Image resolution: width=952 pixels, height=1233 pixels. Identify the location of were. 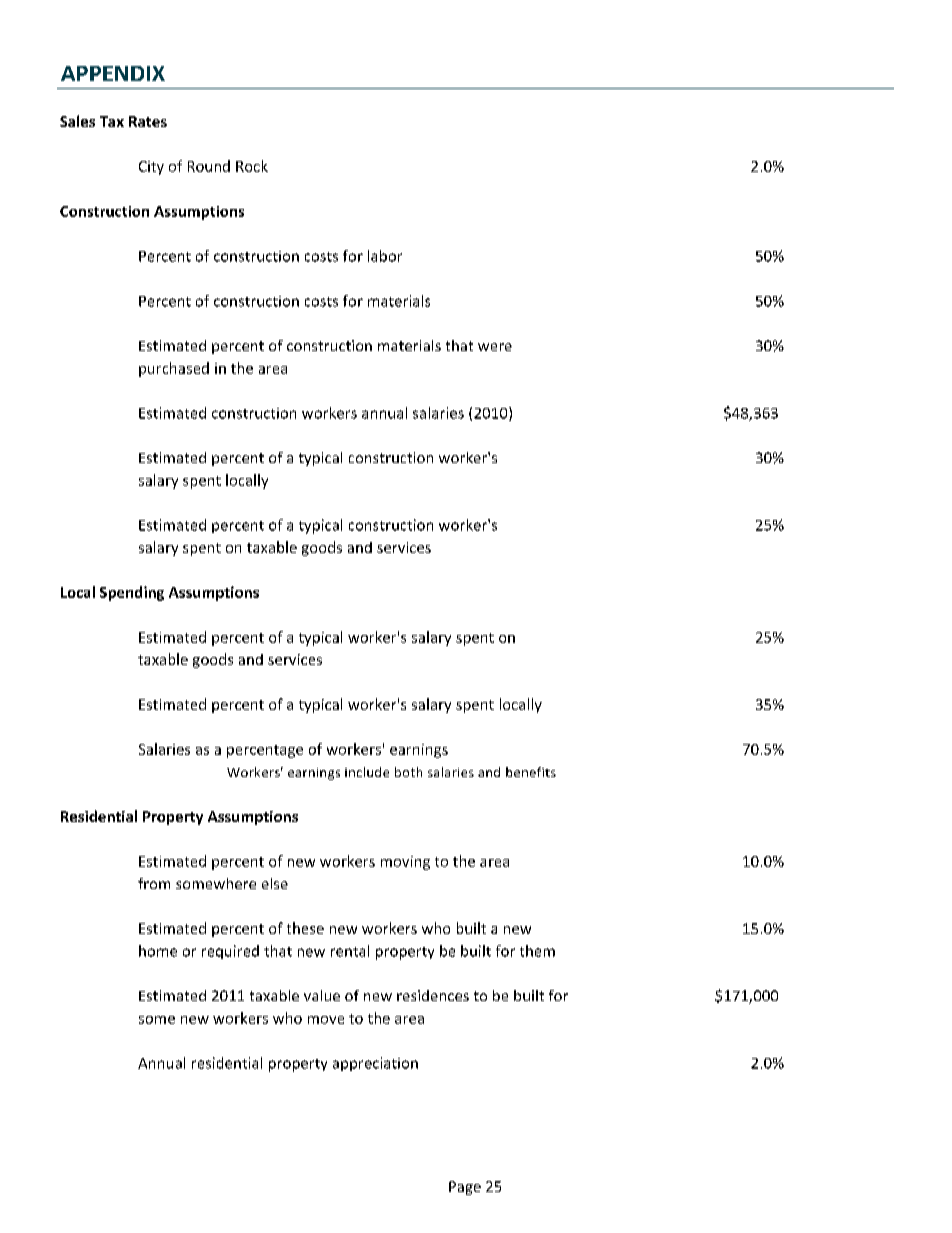
(495, 347).
